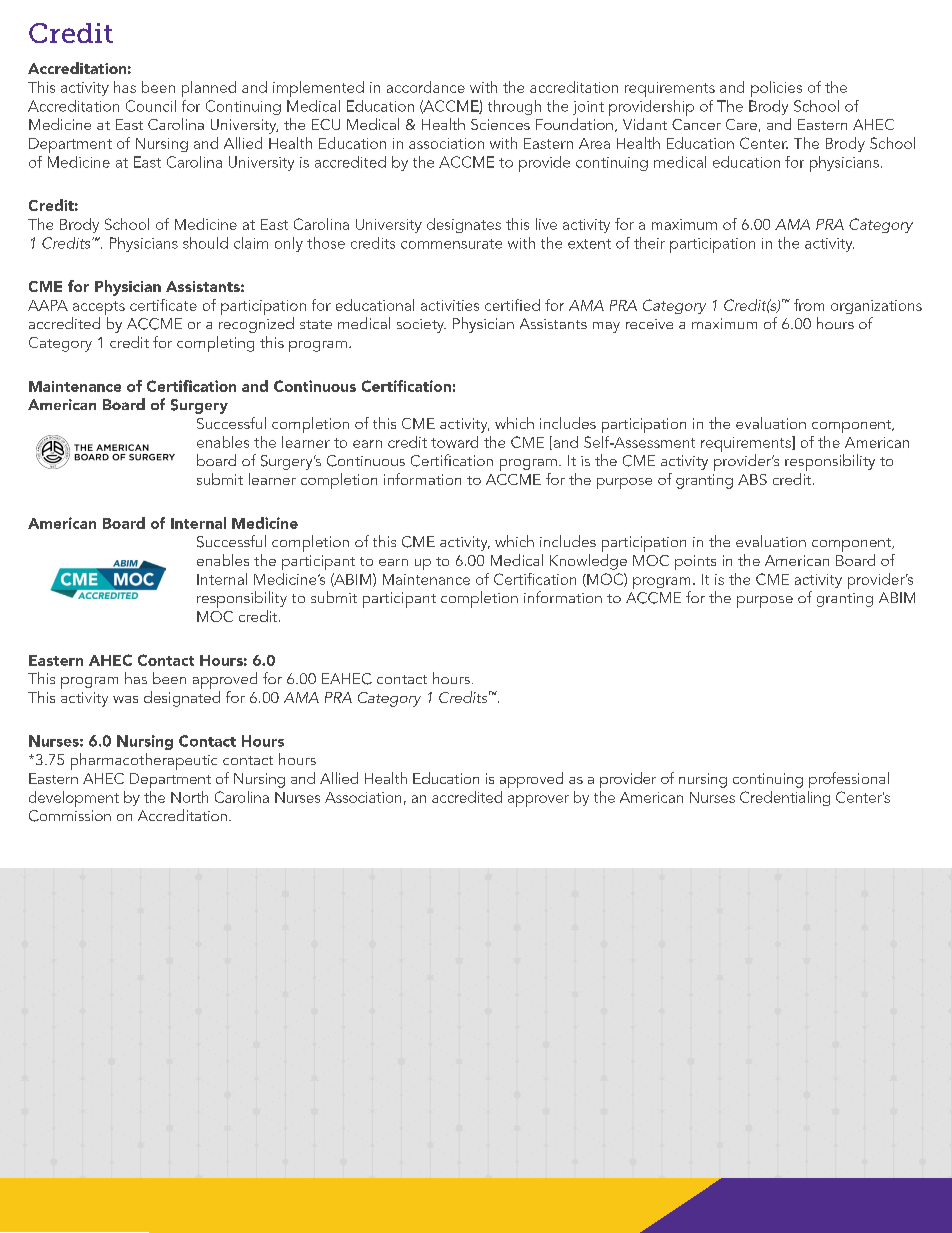 Image resolution: width=952 pixels, height=1233 pixels. I want to click on toward, so click(454, 442).
